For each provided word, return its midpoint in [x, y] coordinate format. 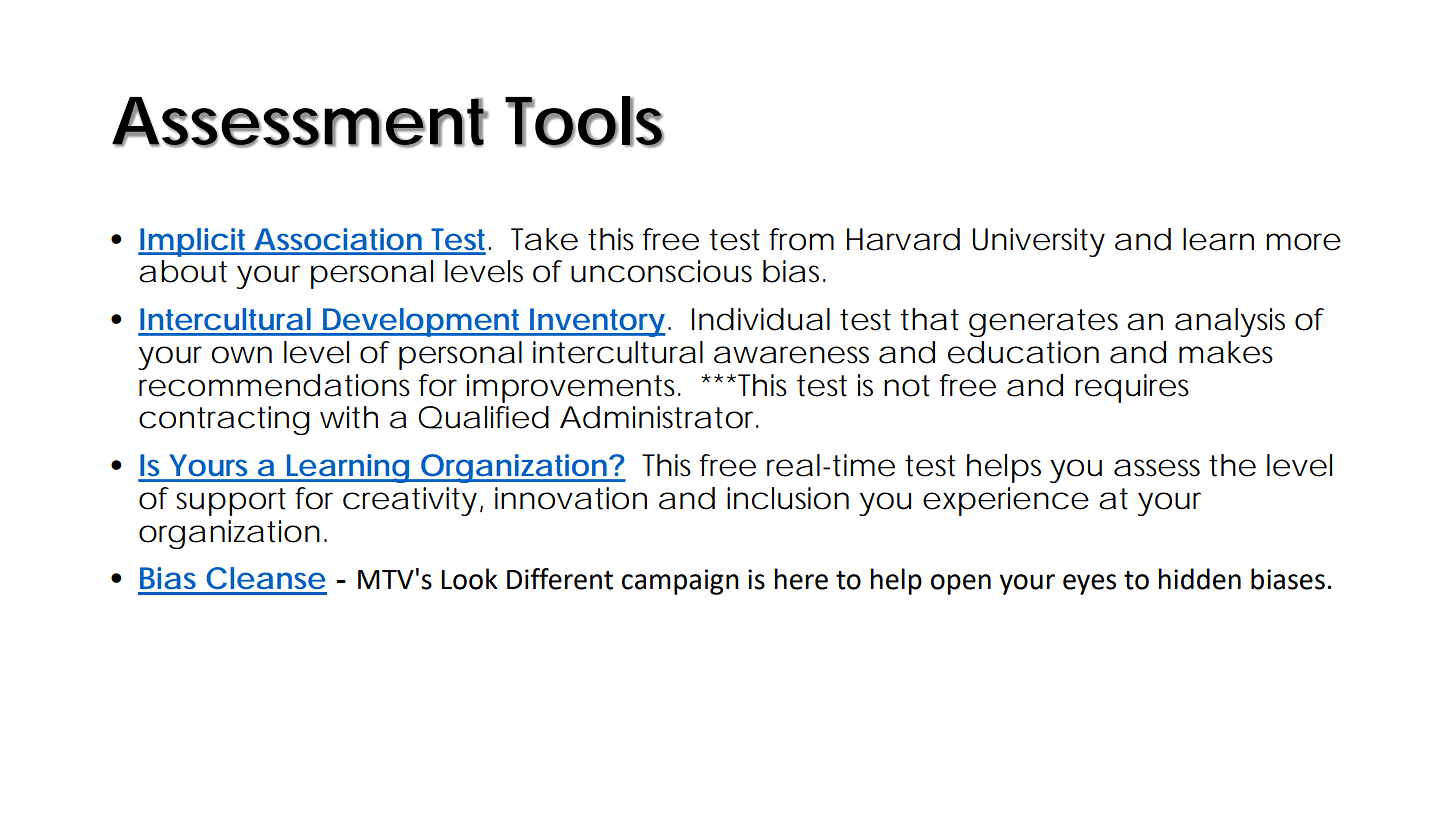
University [1039, 242]
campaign [680, 582]
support [231, 502]
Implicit [194, 242]
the [1232, 465]
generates [1043, 323]
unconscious [661, 271]
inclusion [788, 498]
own [241, 355]
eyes [1089, 584]
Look [469, 579]
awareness [791, 355]
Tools [584, 121]
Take [544, 239]
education [1023, 352]
